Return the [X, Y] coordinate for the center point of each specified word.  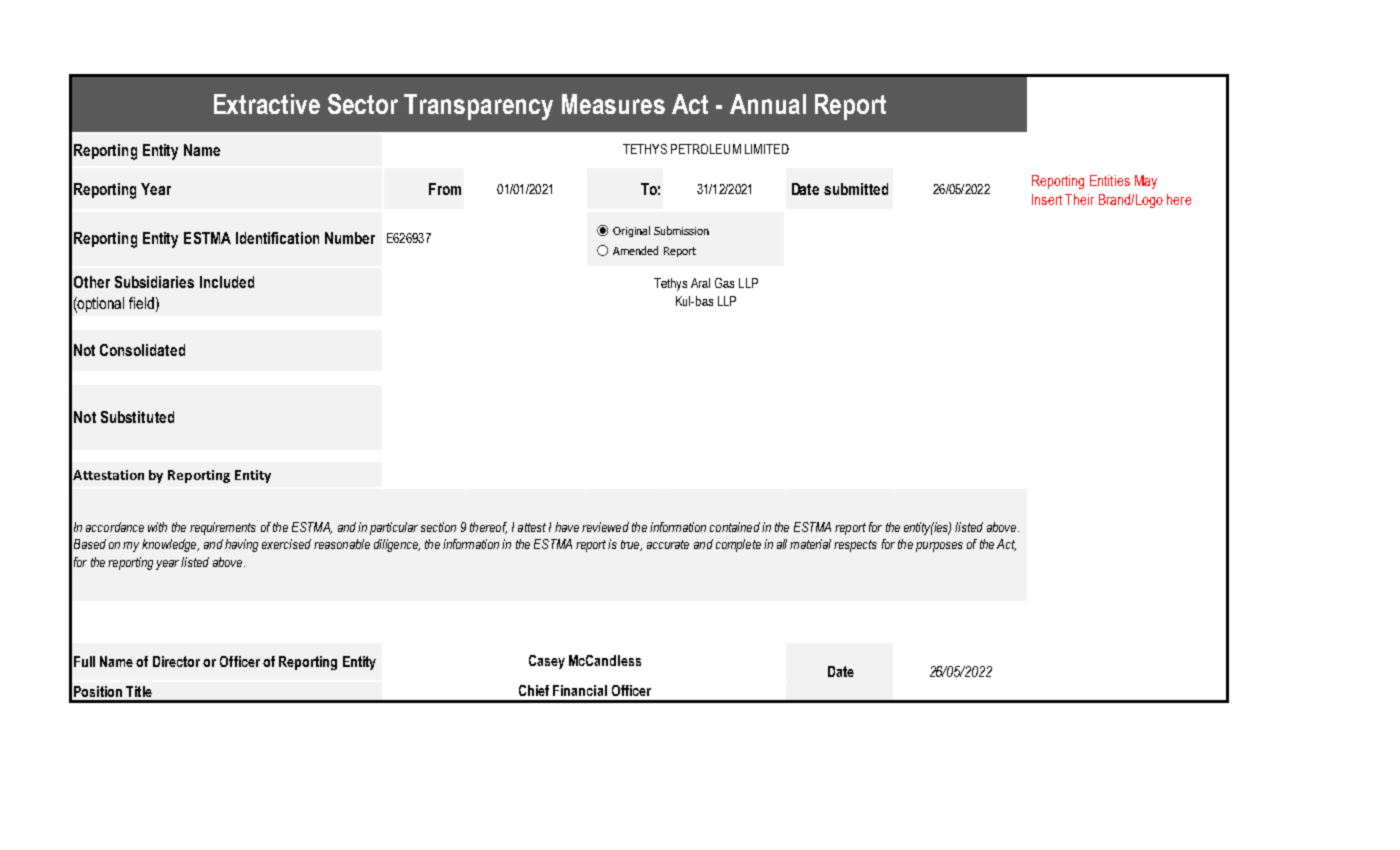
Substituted [137, 417]
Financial [580, 690]
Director [176, 661]
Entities [1110, 180]
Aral [700, 283]
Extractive [267, 104]
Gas [724, 283]
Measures [613, 104]
